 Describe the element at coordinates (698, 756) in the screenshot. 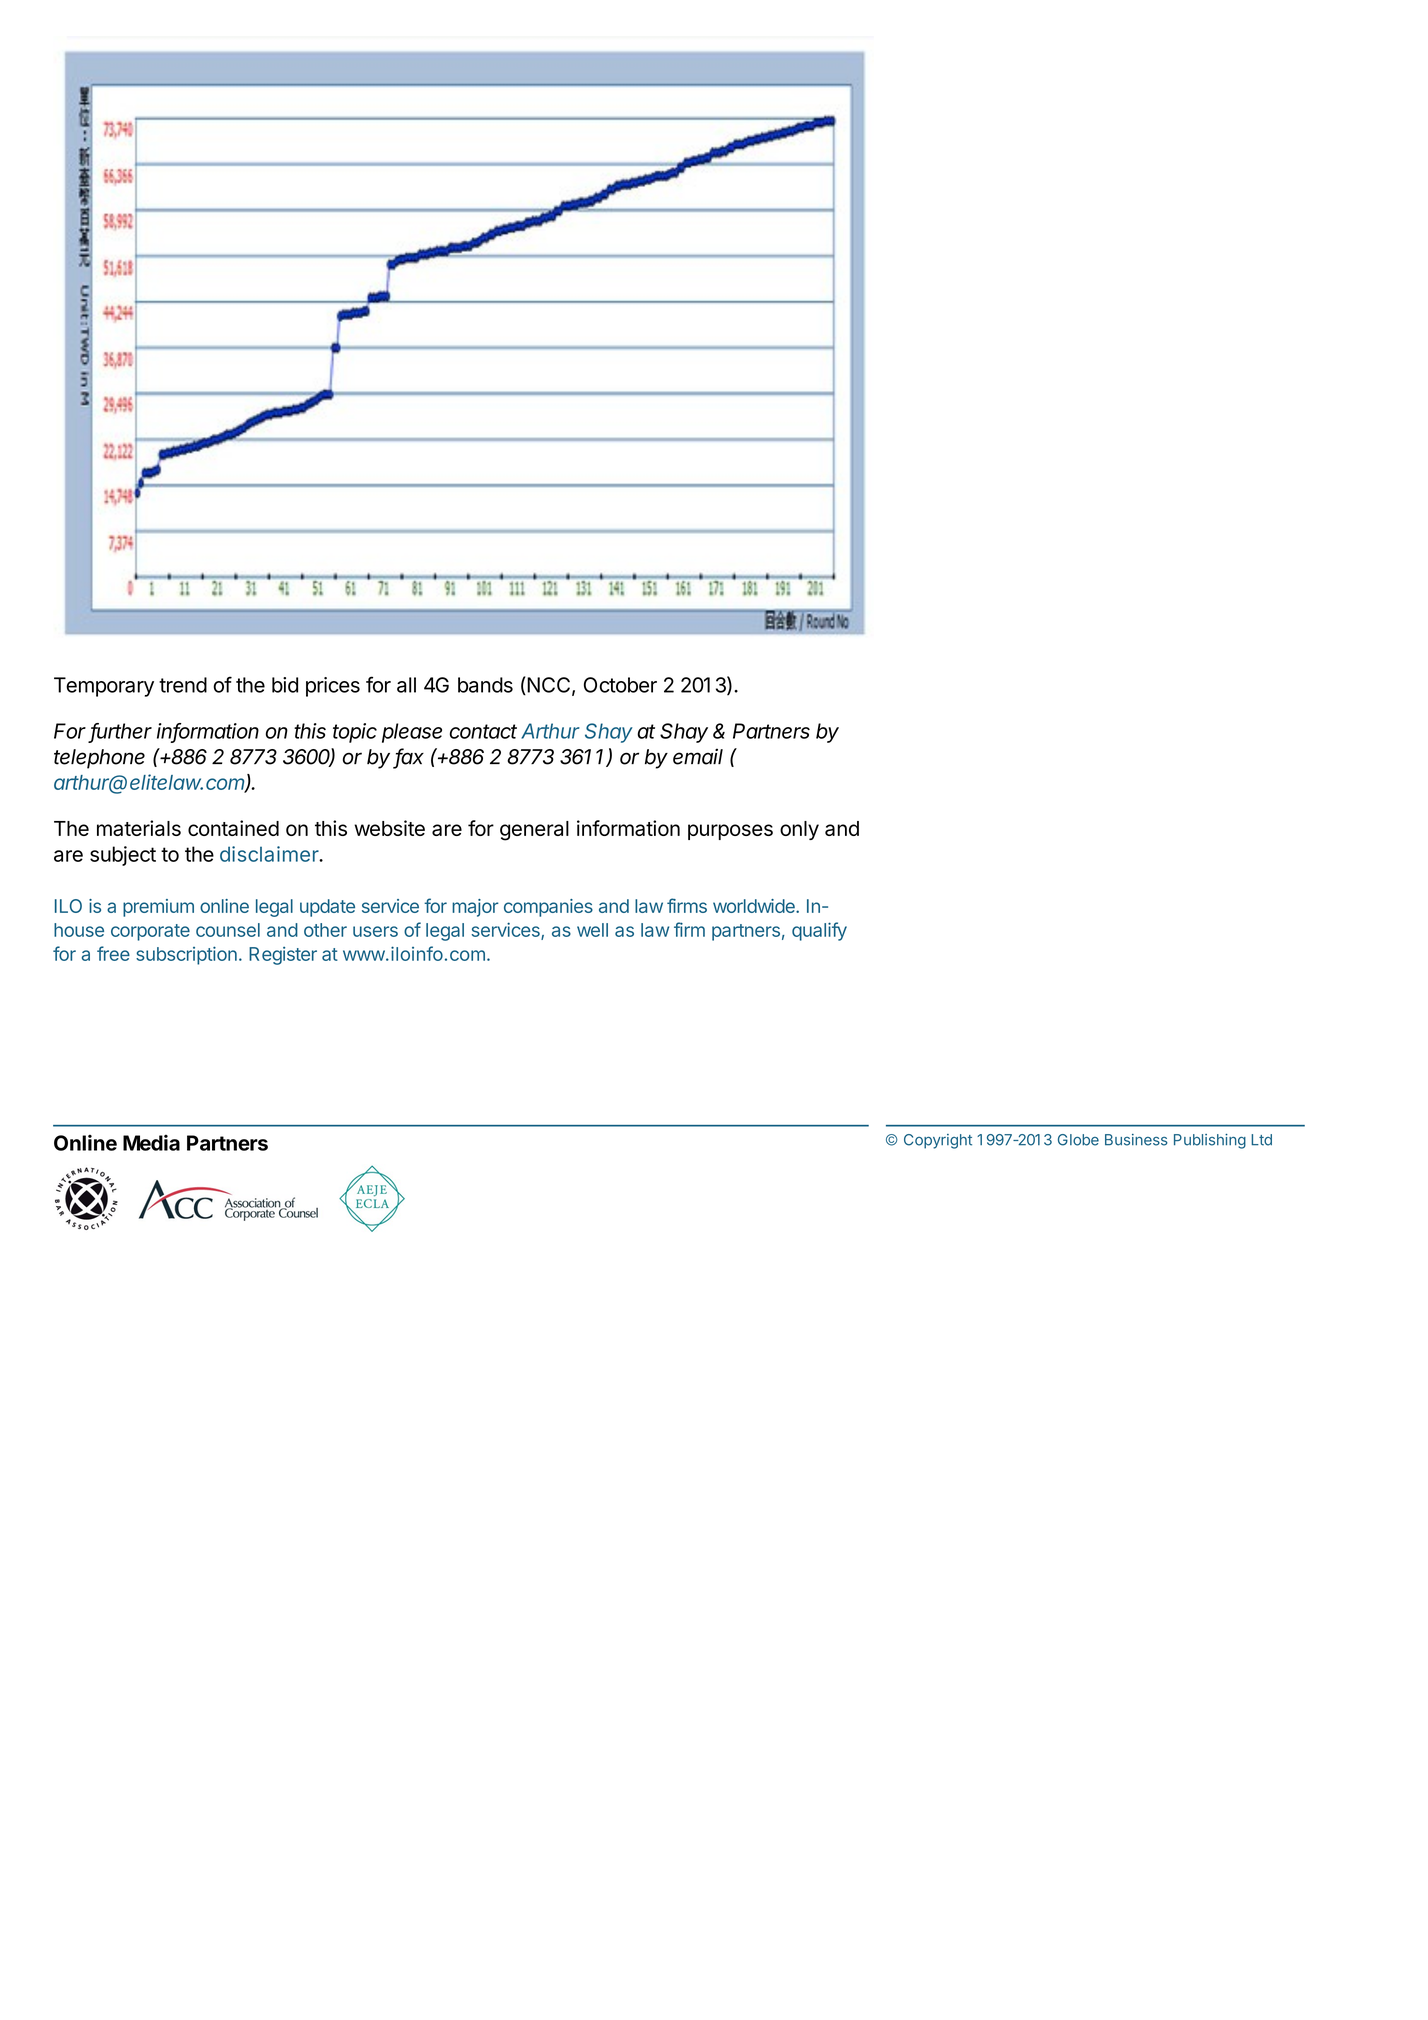

I see `email` at that location.
